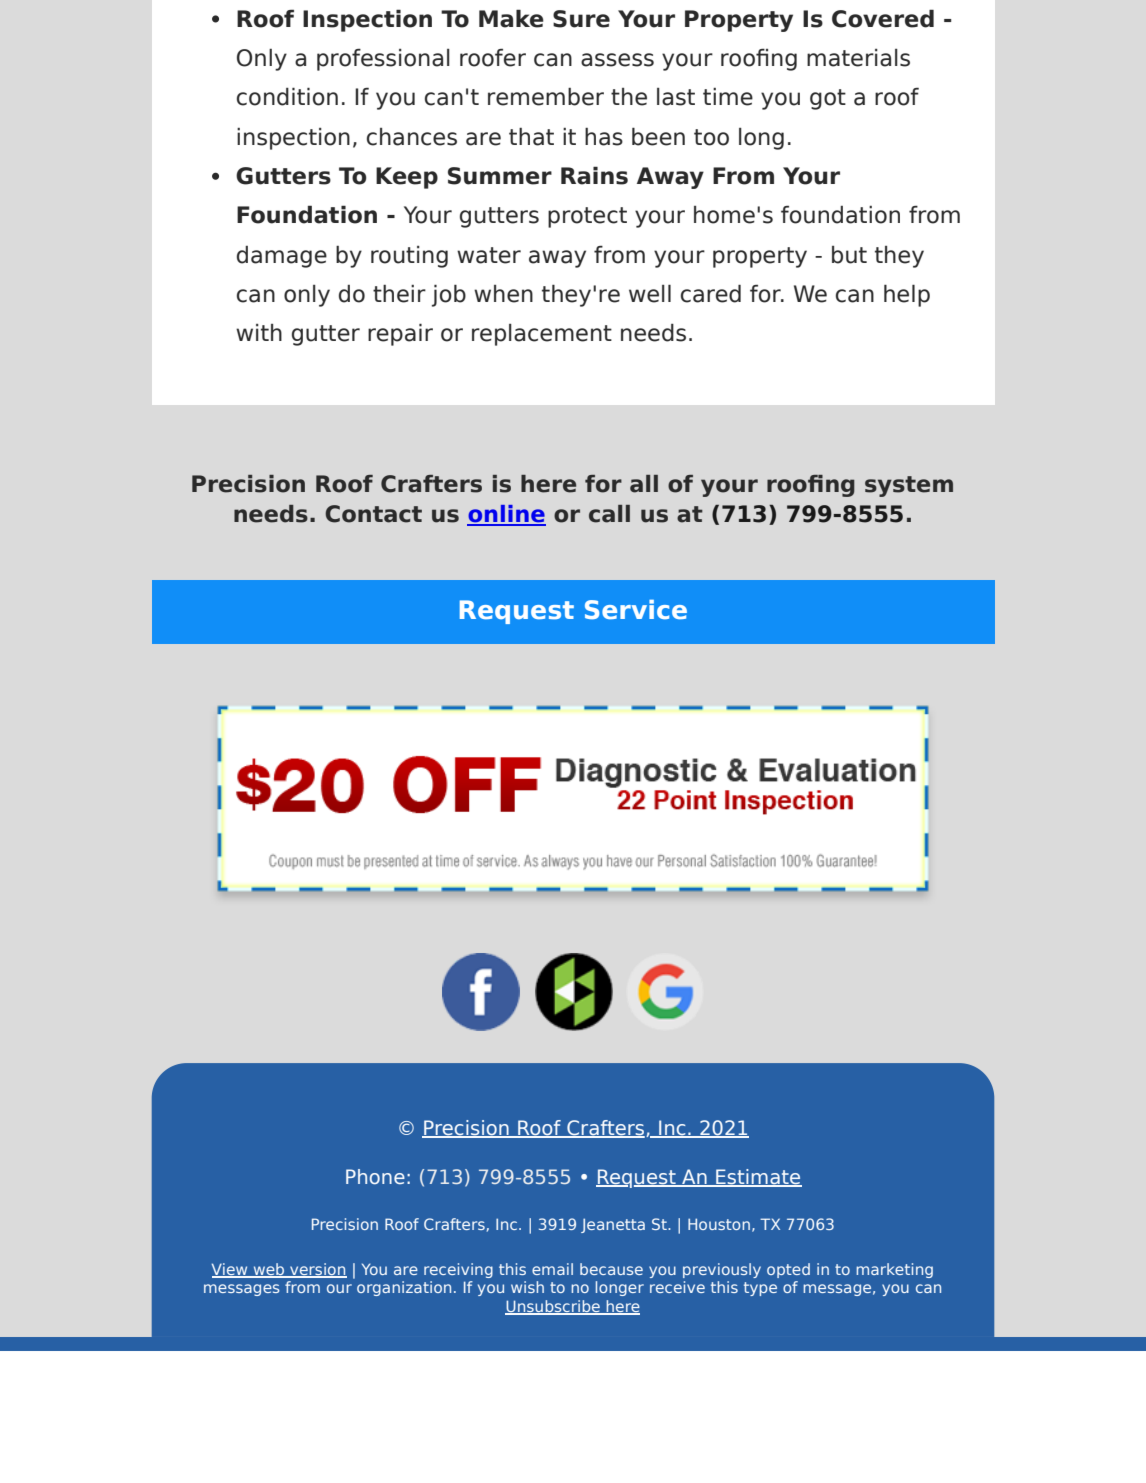 Image resolution: width=1146 pixels, height=1483 pixels. I want to click on system, so click(909, 486).
